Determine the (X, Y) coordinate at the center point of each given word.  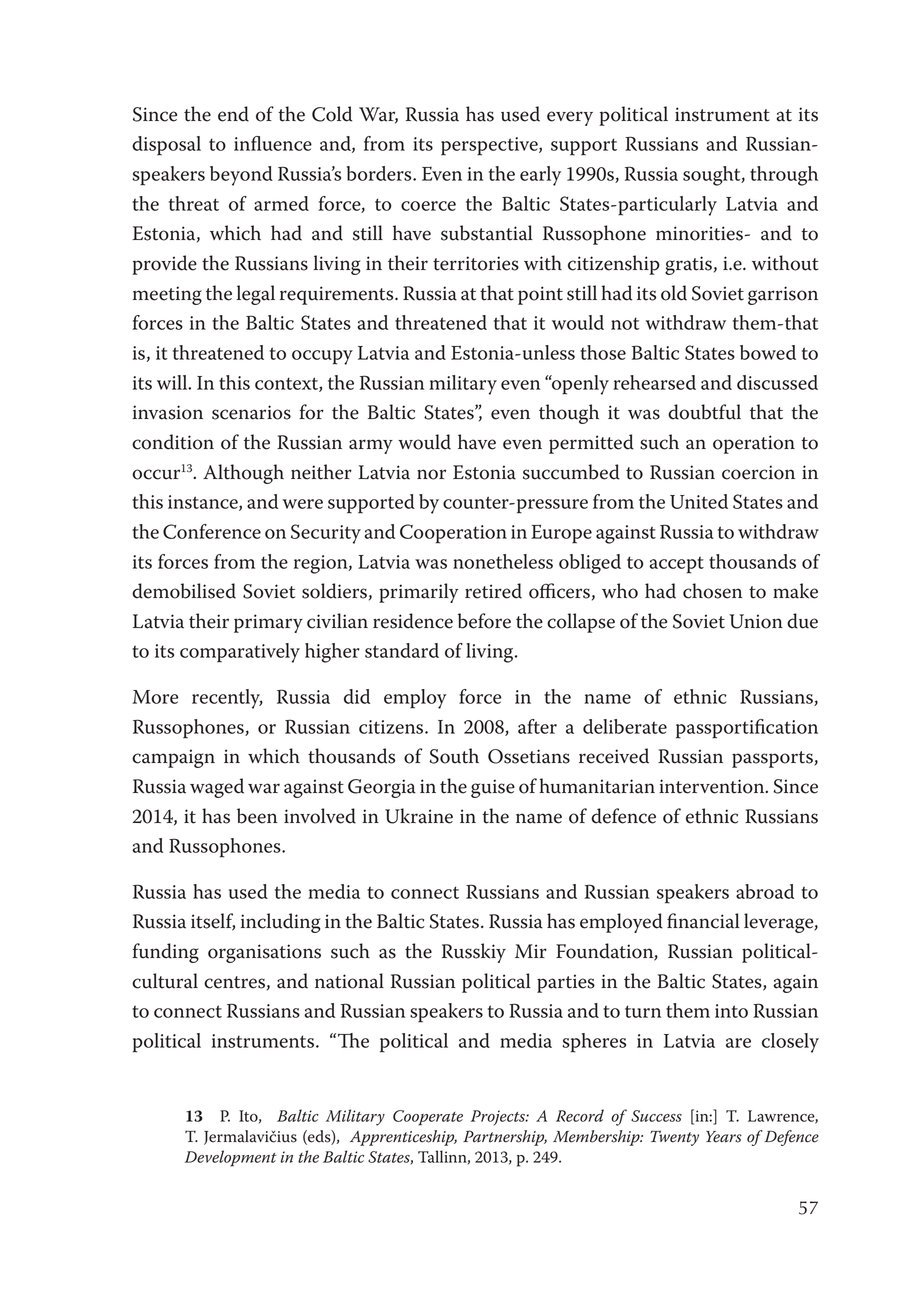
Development (231, 1158)
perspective (490, 146)
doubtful (704, 412)
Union (756, 621)
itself (213, 922)
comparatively (240, 653)
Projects (499, 1118)
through (784, 176)
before (484, 621)
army (371, 446)
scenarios (251, 412)
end (233, 114)
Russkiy (474, 953)
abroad (765, 891)
